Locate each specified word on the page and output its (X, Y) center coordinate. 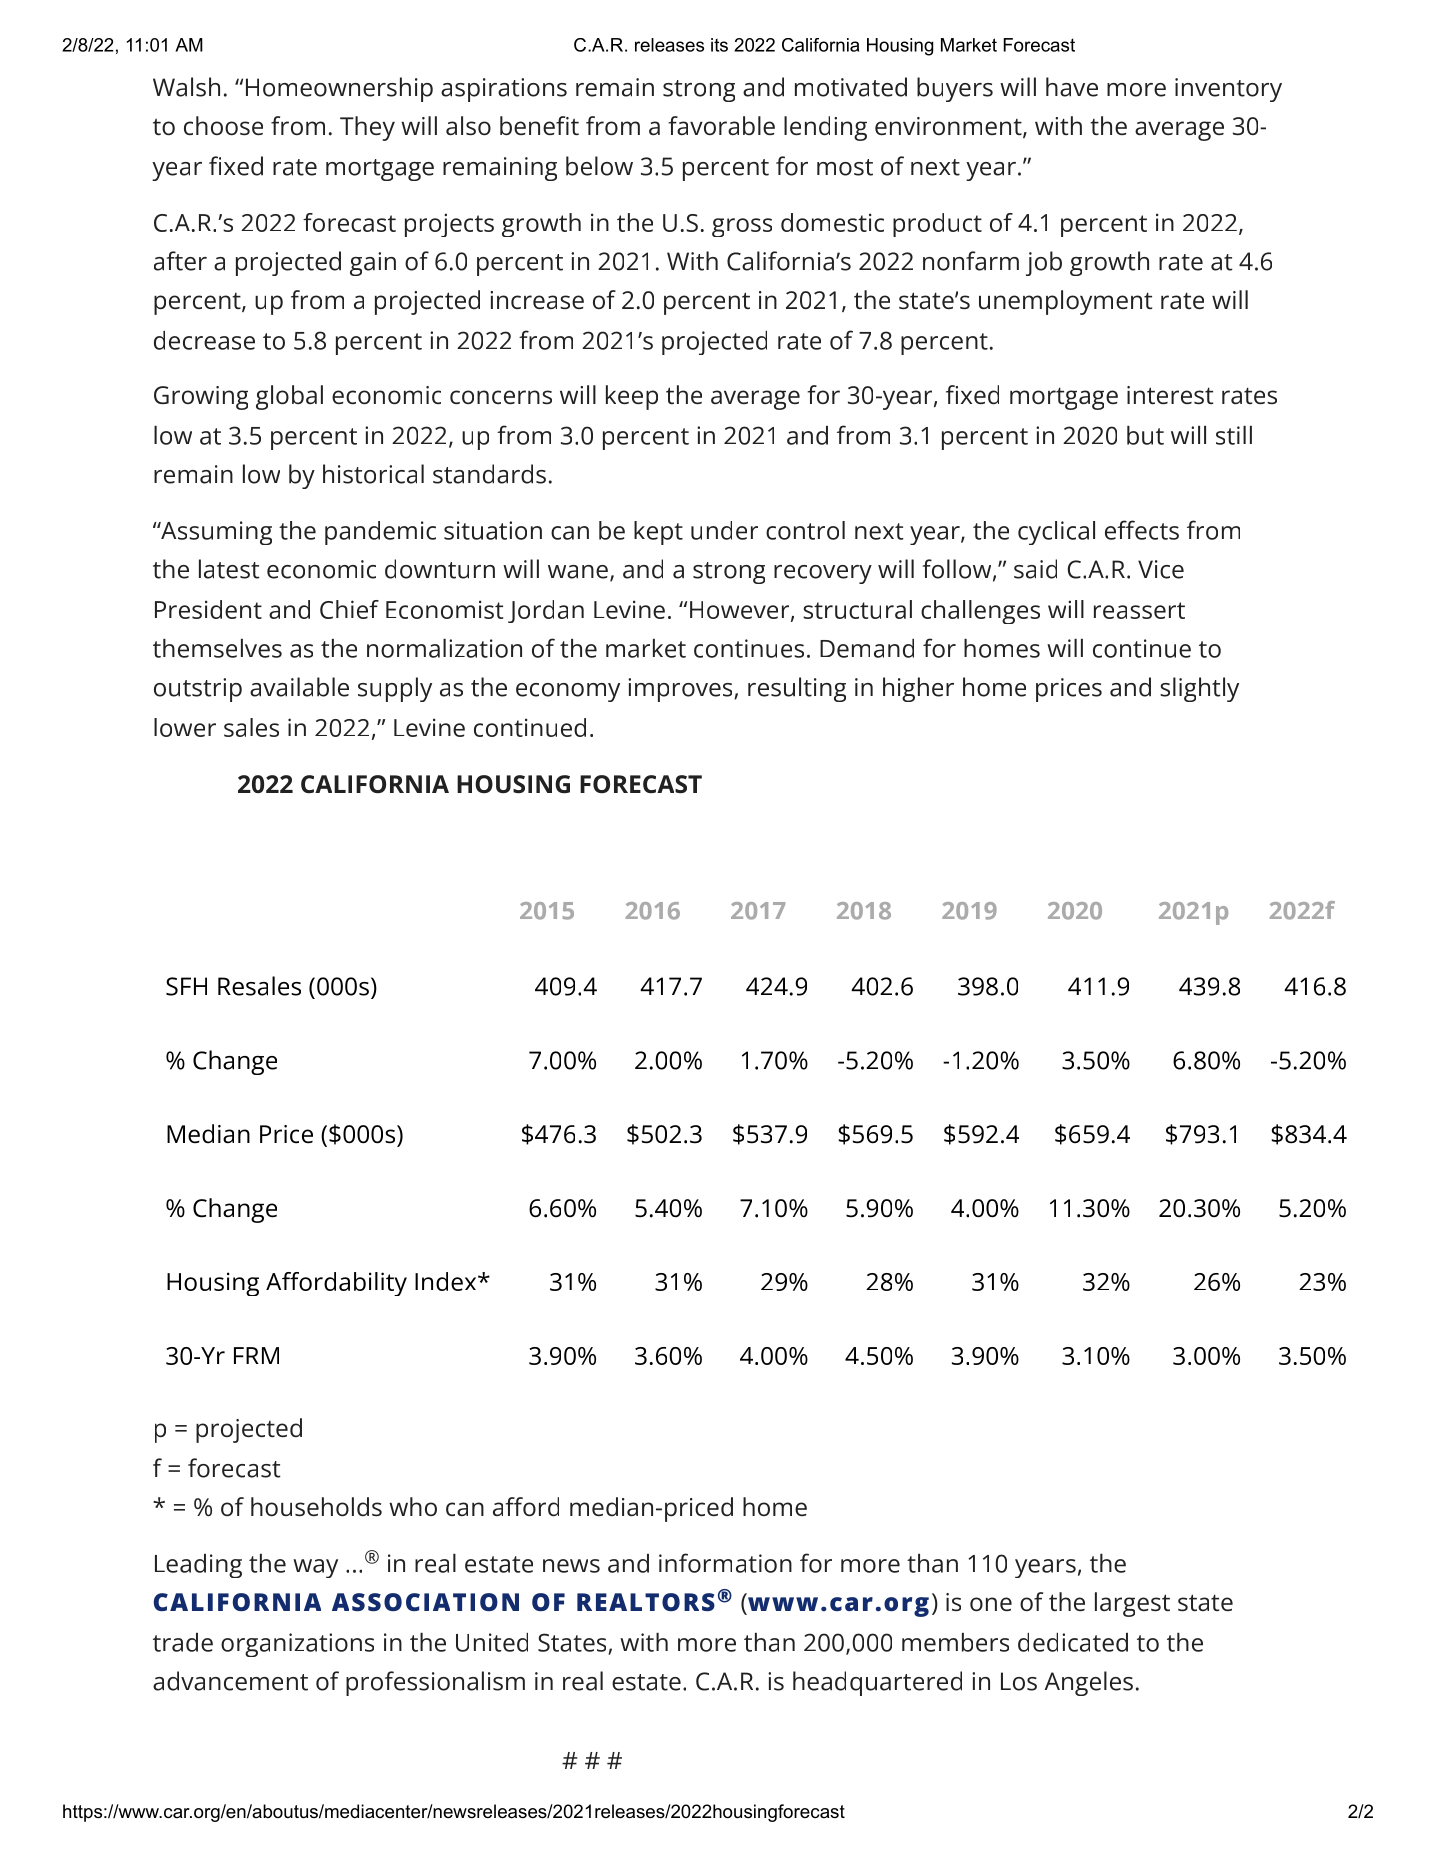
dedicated (1073, 1642)
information (725, 1563)
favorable (721, 125)
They (367, 128)
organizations (297, 1645)
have (1072, 87)
